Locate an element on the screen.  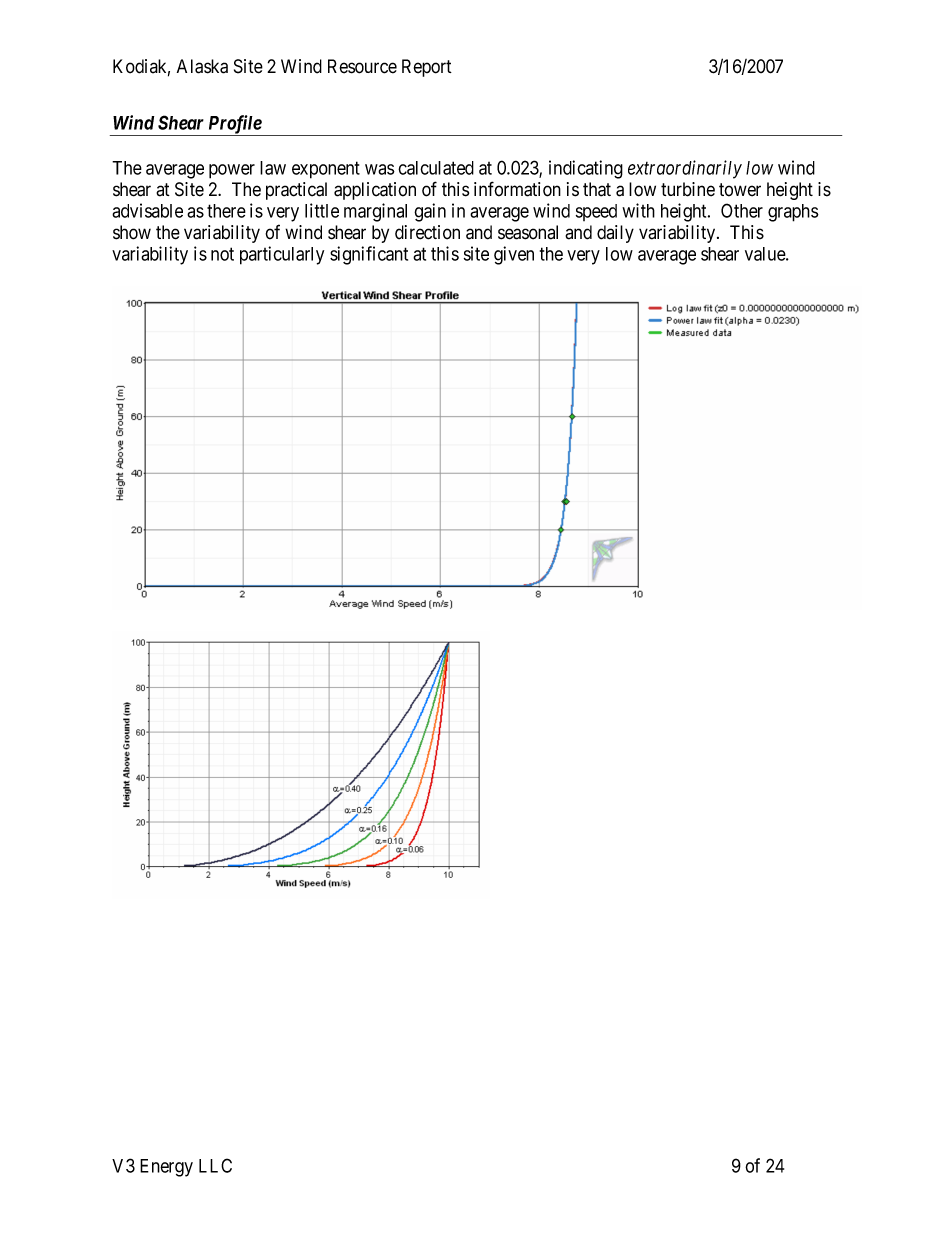
extraordinarily is located at coordinates (685, 169).
